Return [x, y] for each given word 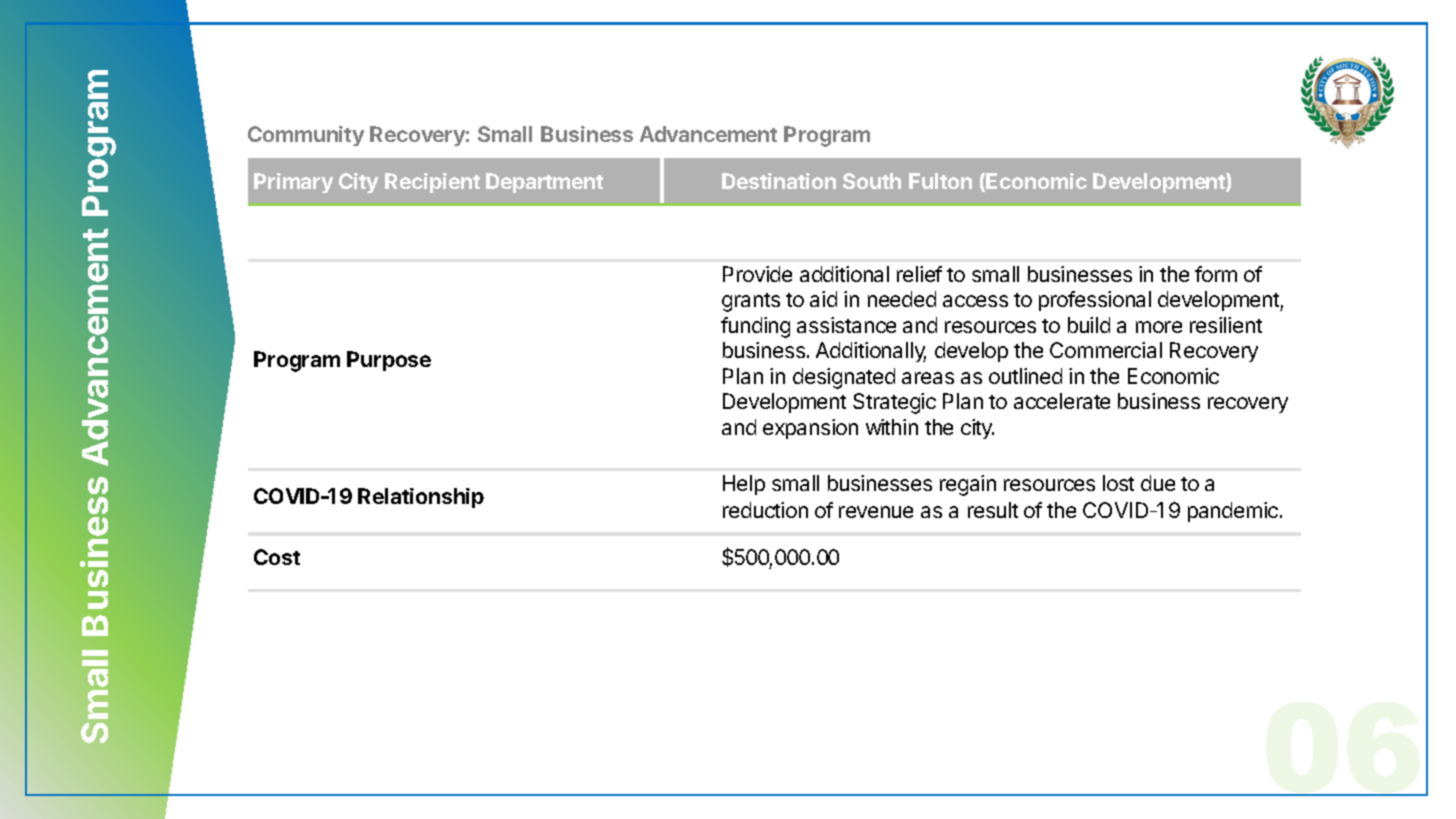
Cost [277, 557]
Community [306, 136]
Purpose [389, 361]
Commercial [1106, 350]
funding [755, 327]
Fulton [940, 181]
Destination [779, 181]
